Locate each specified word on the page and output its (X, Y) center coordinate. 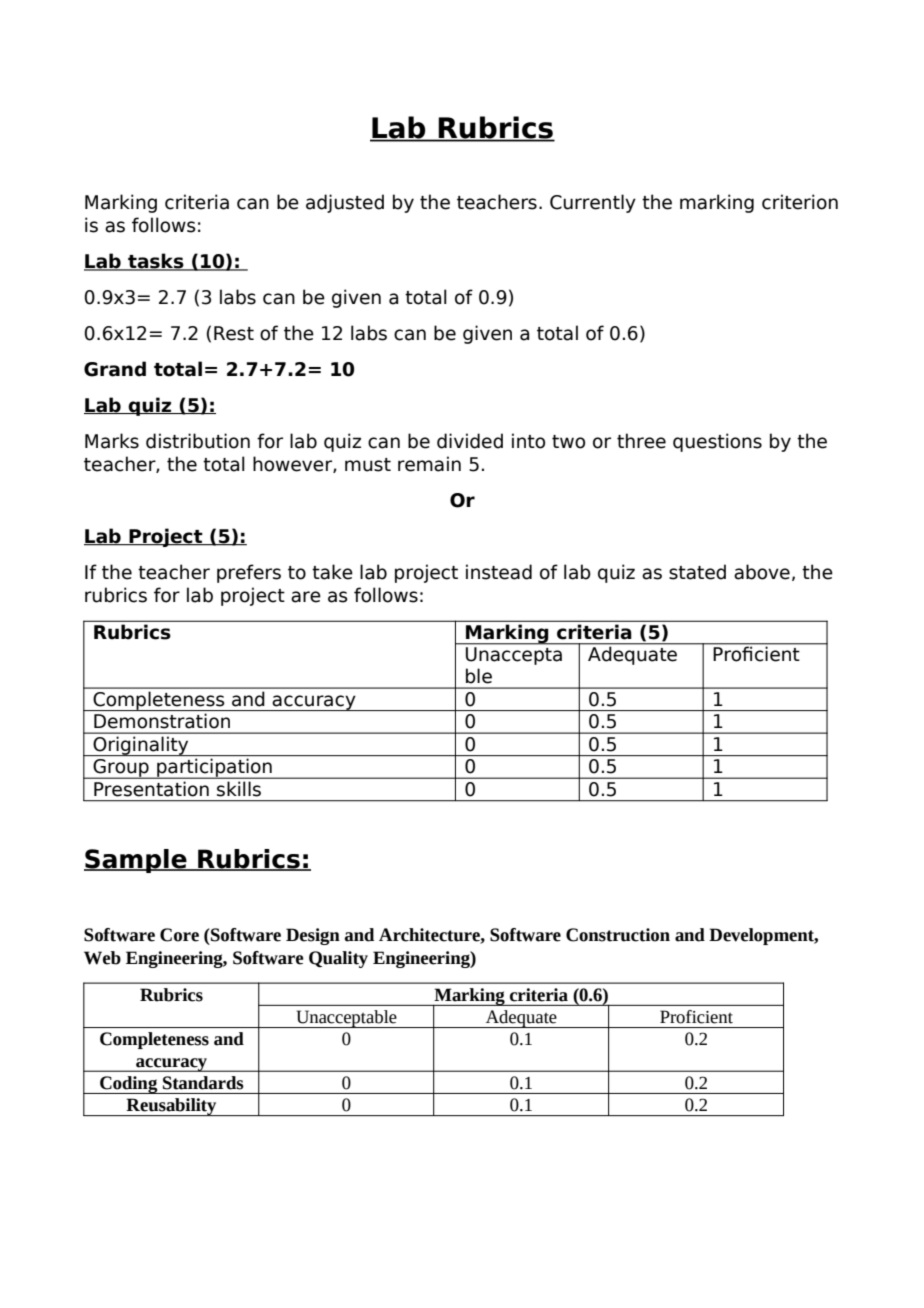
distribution (198, 441)
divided (470, 441)
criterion (800, 202)
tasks (156, 262)
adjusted (345, 203)
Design (313, 936)
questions (717, 442)
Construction (618, 935)
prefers (249, 573)
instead (499, 572)
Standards (203, 1083)
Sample (136, 861)
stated (697, 572)
